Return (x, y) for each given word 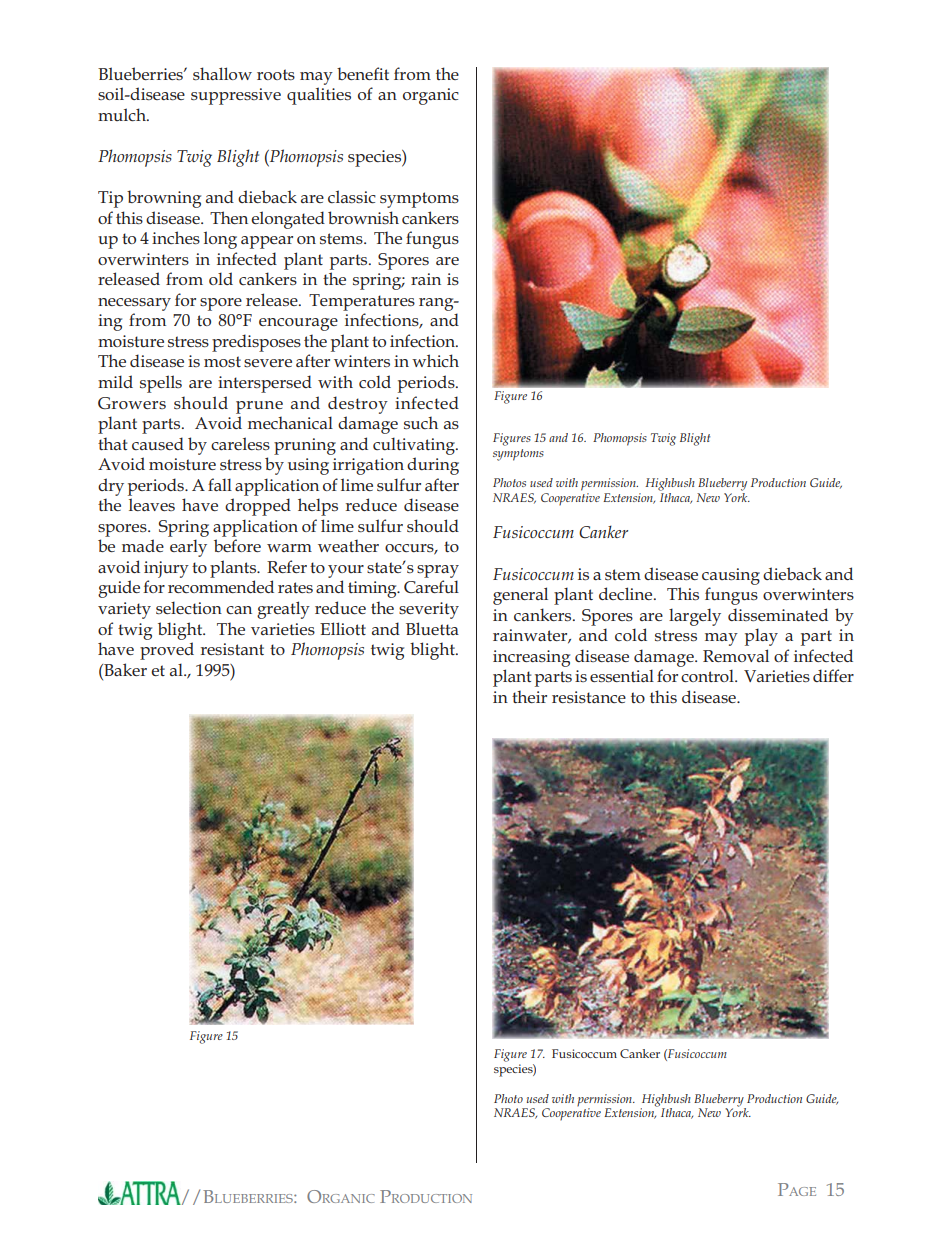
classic (352, 196)
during (433, 466)
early (188, 548)
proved (167, 651)
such (421, 423)
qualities (319, 96)
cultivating (415, 446)
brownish (363, 217)
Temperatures (362, 302)
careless (240, 443)
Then (229, 217)
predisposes (256, 343)
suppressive (236, 96)
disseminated (778, 614)
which (435, 360)
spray (438, 571)
